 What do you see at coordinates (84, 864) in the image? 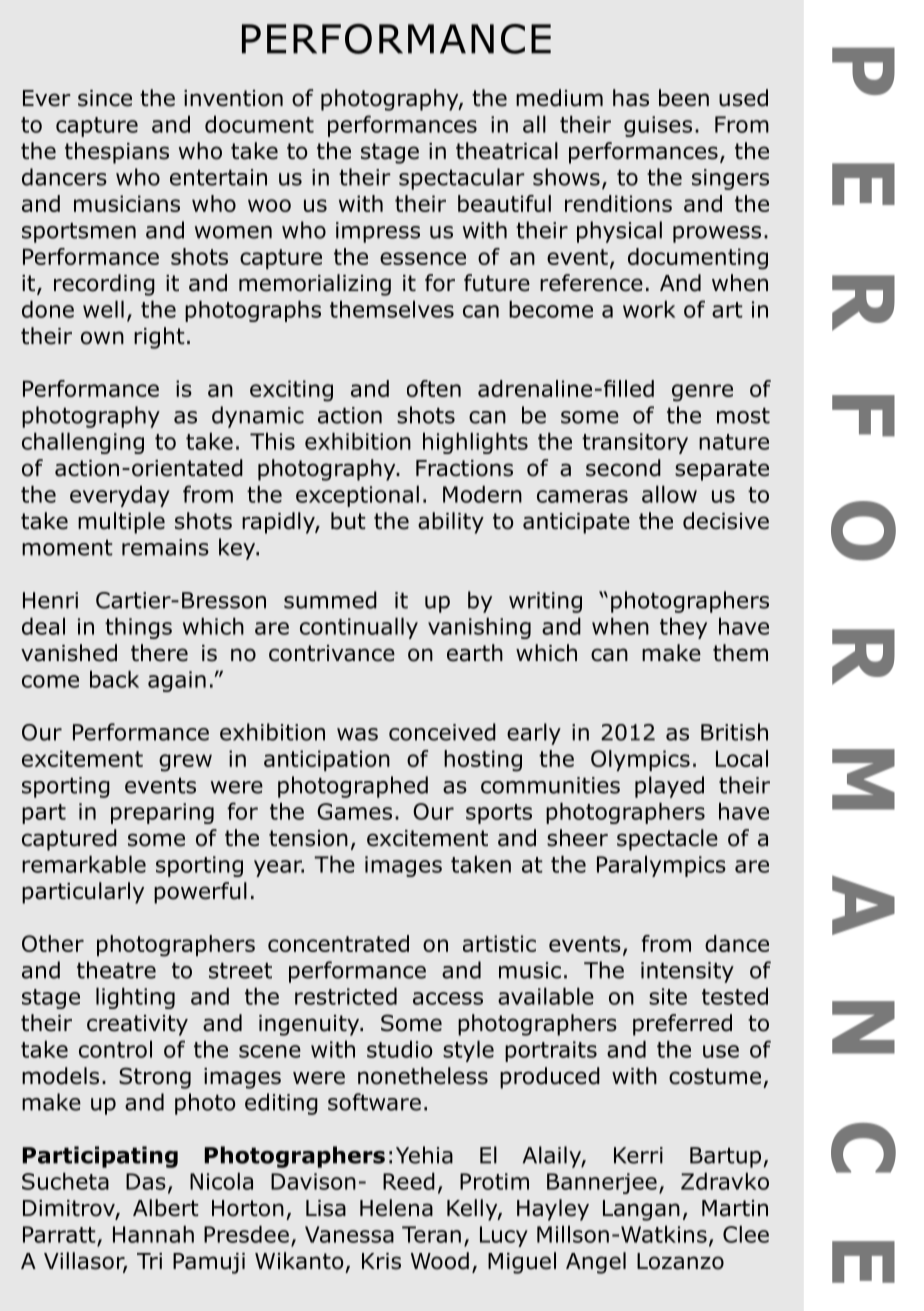
I see `remarkable` at bounding box center [84, 864].
